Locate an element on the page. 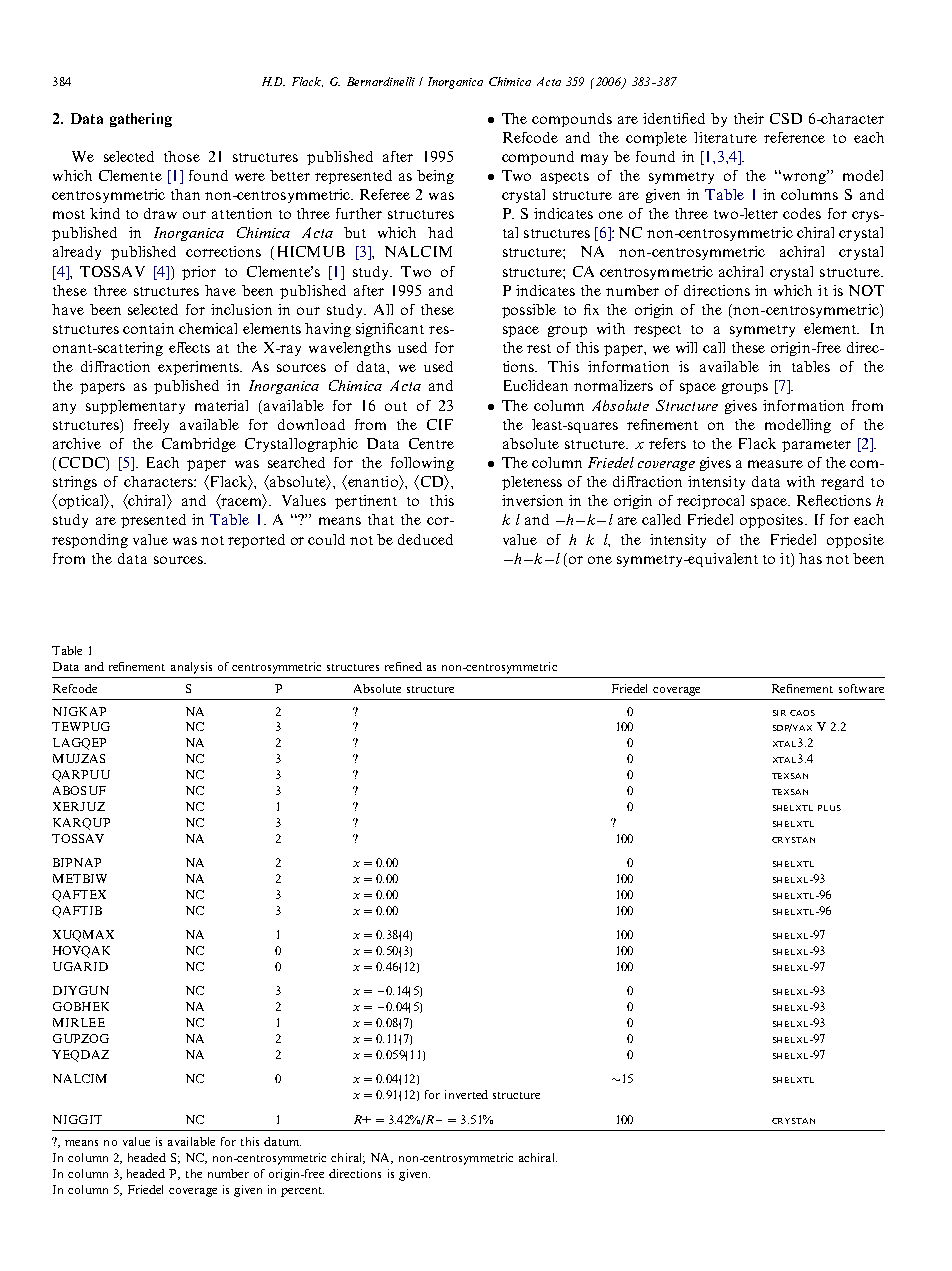  deduced is located at coordinates (425, 539).
